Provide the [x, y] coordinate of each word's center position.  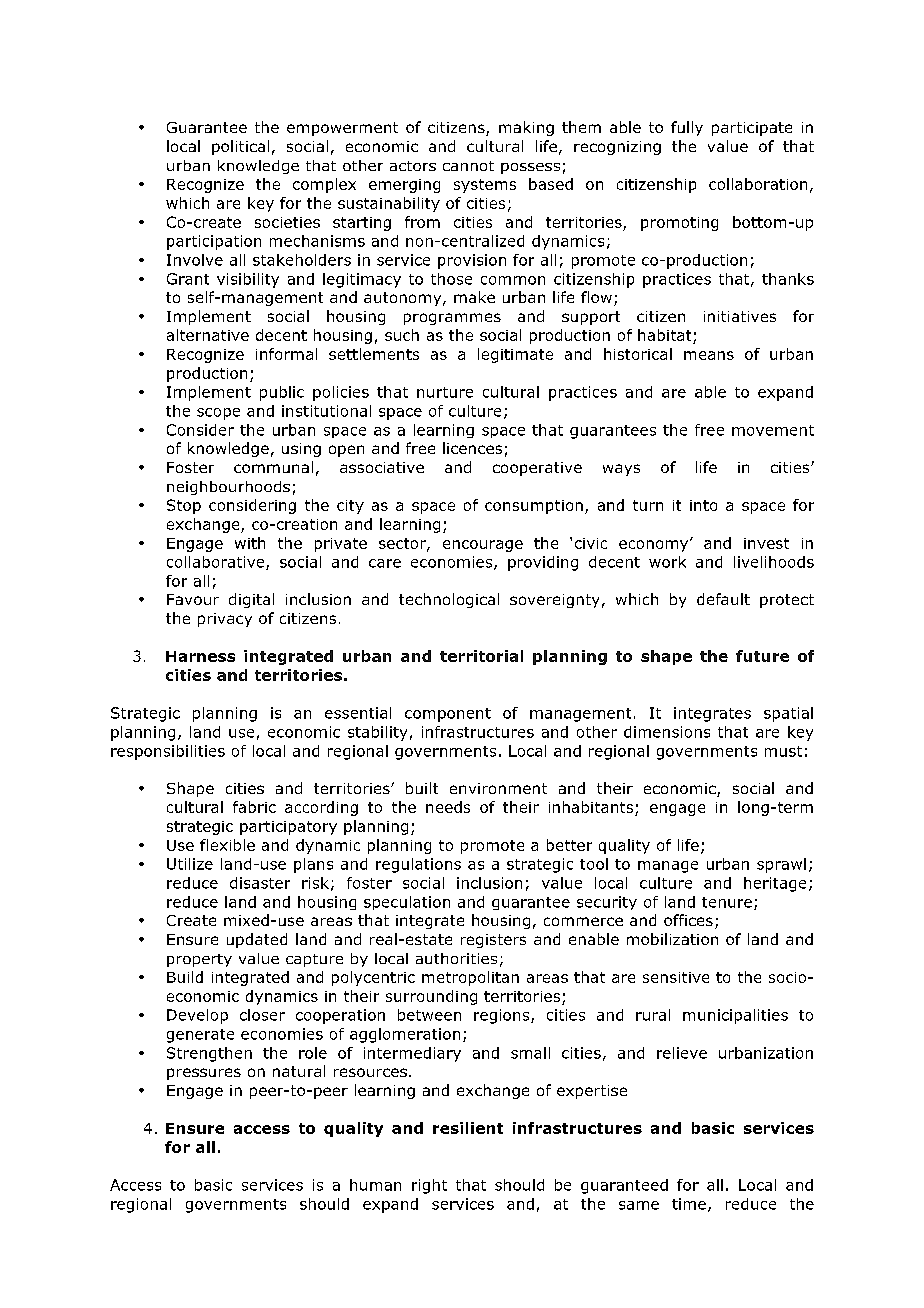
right [429, 1186]
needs [448, 807]
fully [687, 128]
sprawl [781, 865]
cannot [468, 166]
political [240, 147]
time [689, 1204]
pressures [204, 1074]
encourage [483, 546]
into [703, 505]
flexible [227, 845]
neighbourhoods [228, 488]
